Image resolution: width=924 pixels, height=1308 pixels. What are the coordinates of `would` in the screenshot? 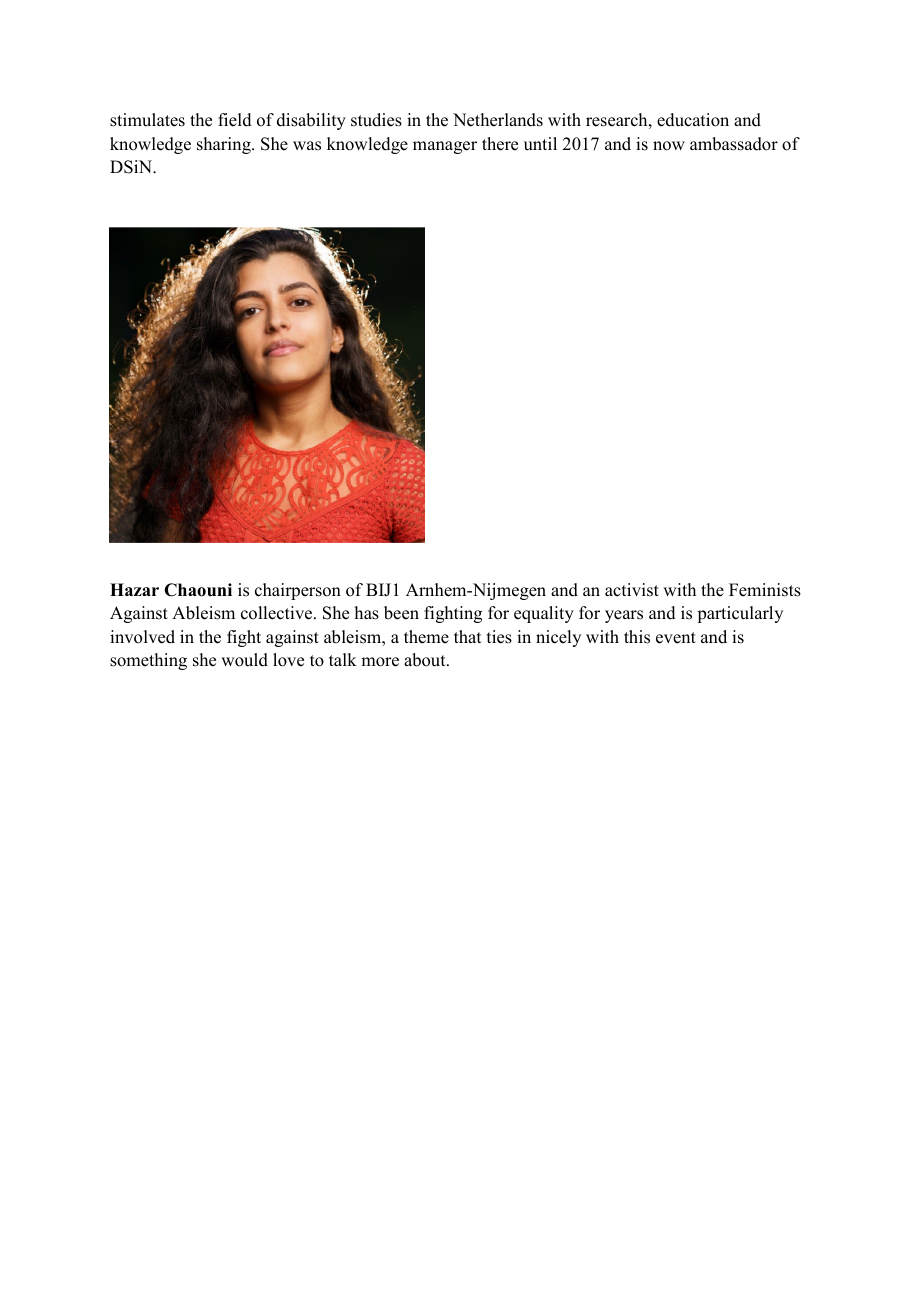 It's located at (244, 660).
